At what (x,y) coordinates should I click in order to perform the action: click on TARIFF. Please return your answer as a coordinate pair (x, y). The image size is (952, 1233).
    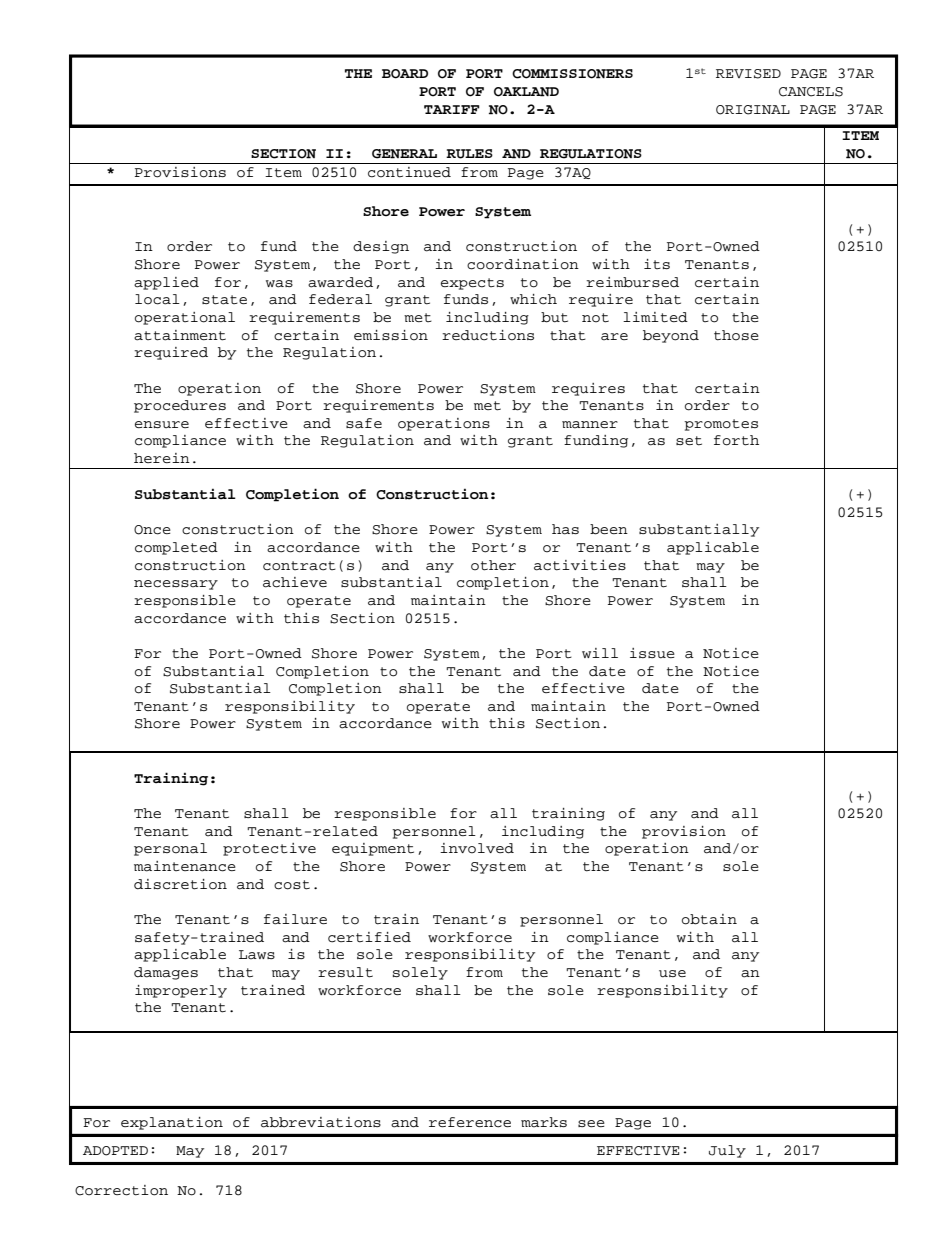
    Looking at the image, I should click on (452, 109).
